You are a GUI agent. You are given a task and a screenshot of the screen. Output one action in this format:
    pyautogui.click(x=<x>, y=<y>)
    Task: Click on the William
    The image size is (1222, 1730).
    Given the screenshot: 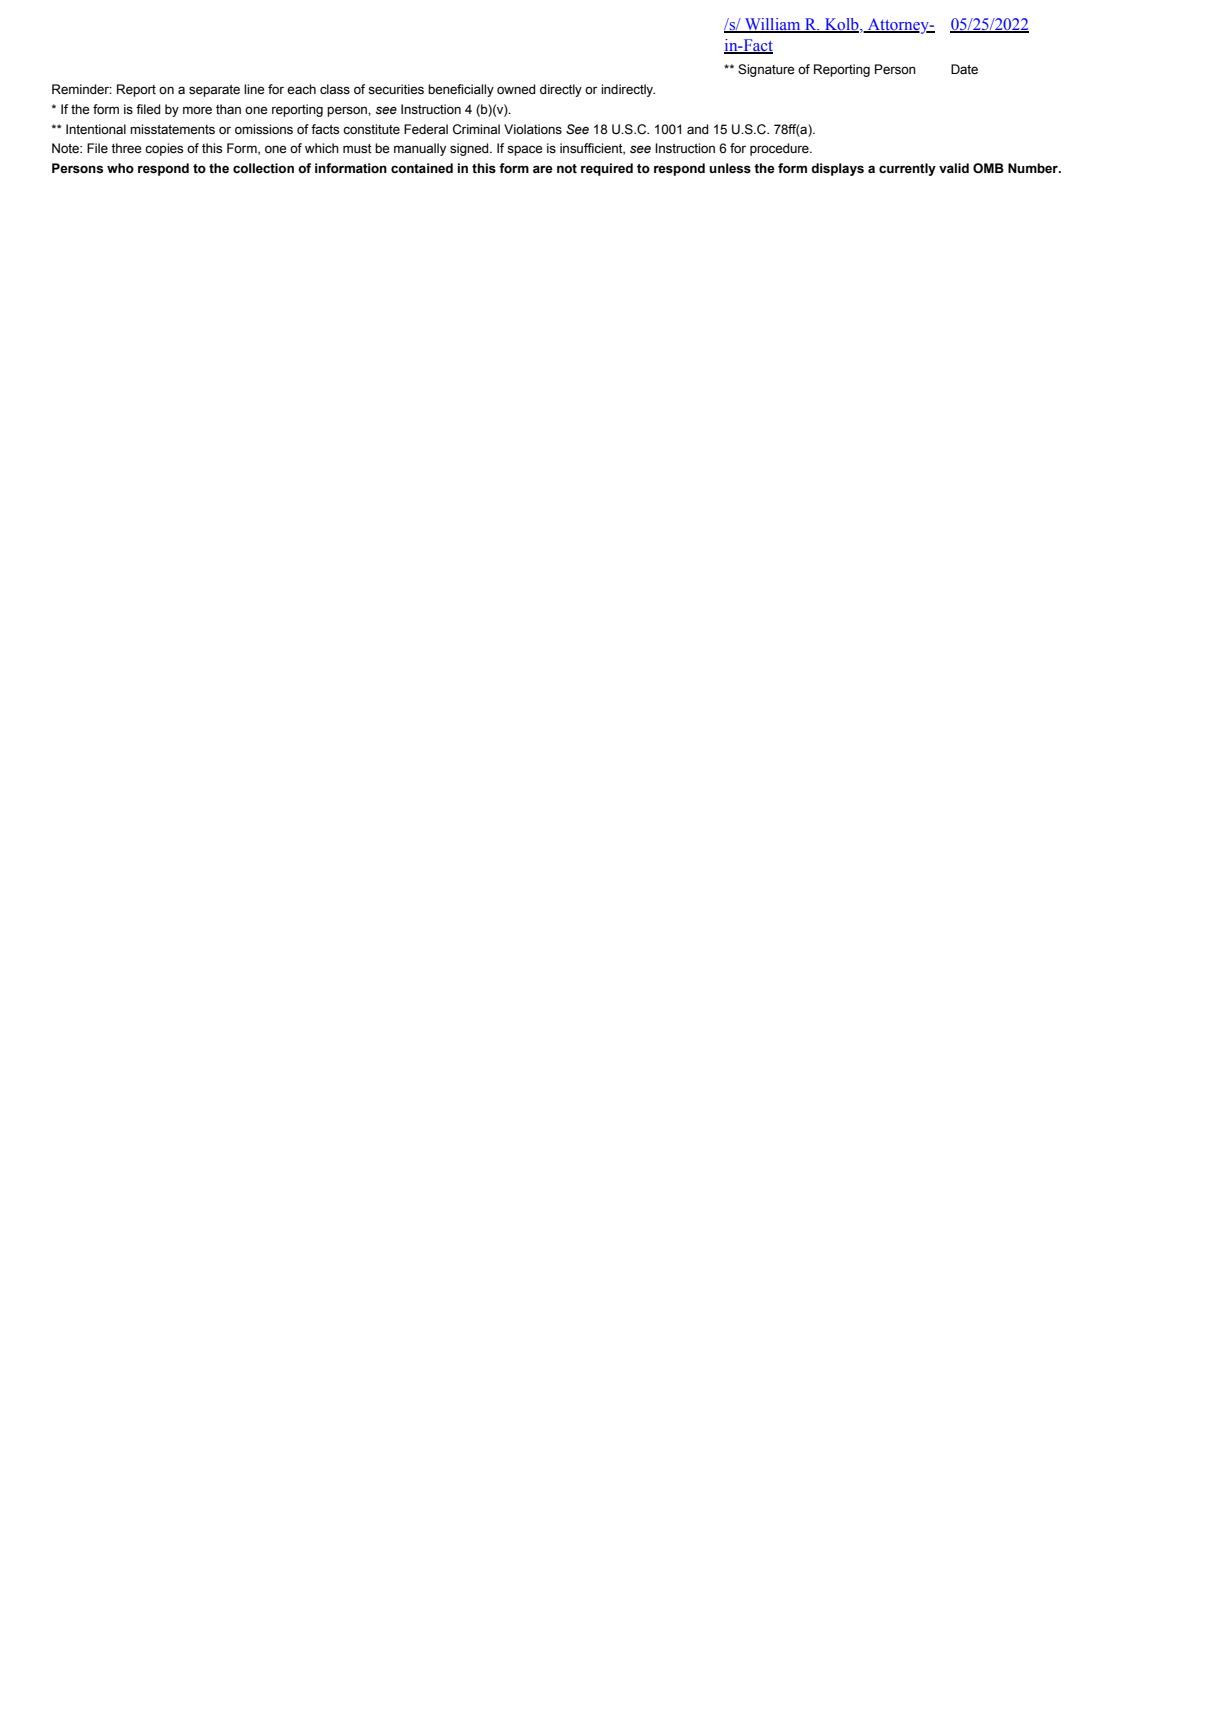 What is the action you would take?
    pyautogui.click(x=773, y=25)
